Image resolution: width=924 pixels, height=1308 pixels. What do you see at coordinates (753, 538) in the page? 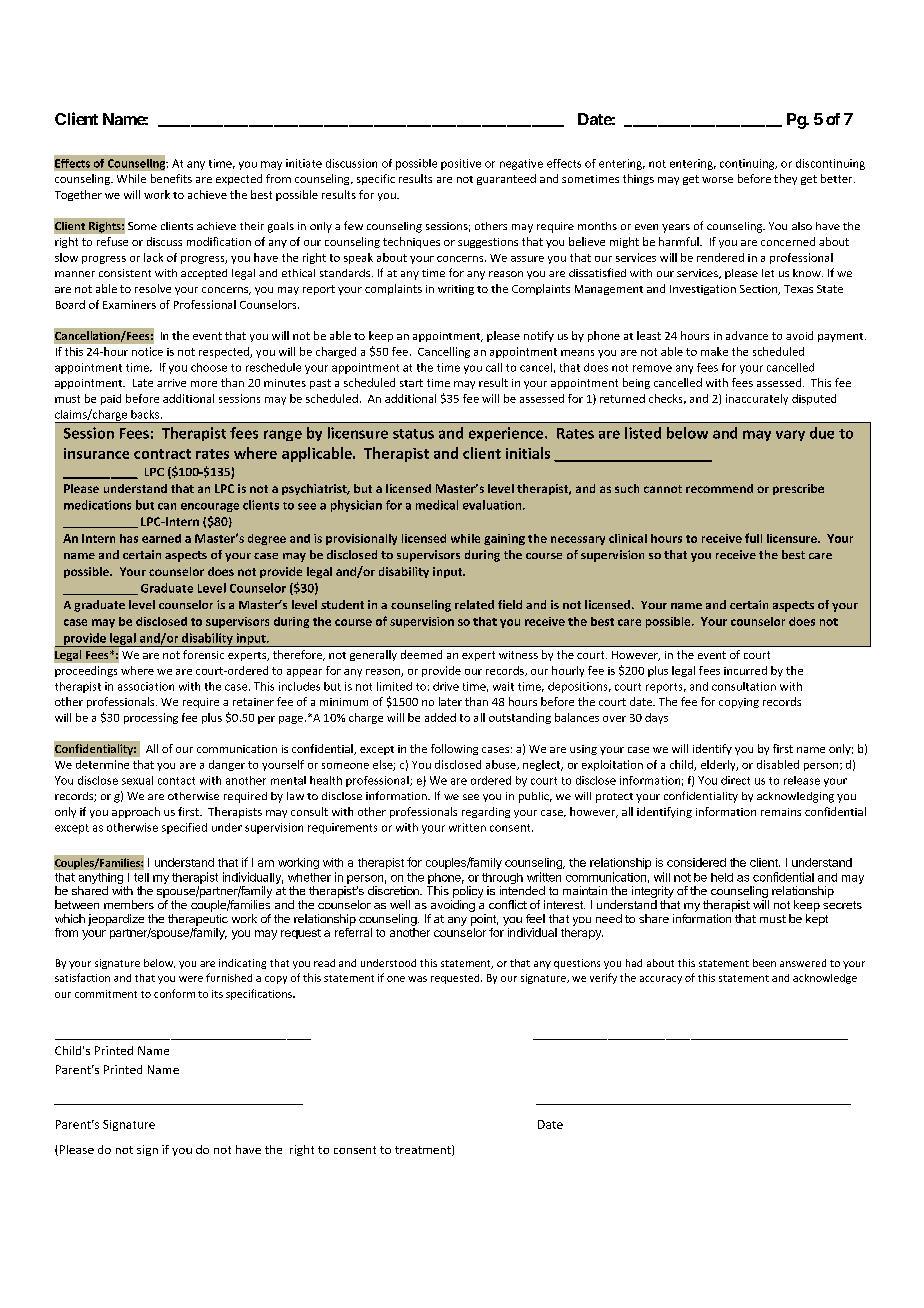
I see `full` at bounding box center [753, 538].
